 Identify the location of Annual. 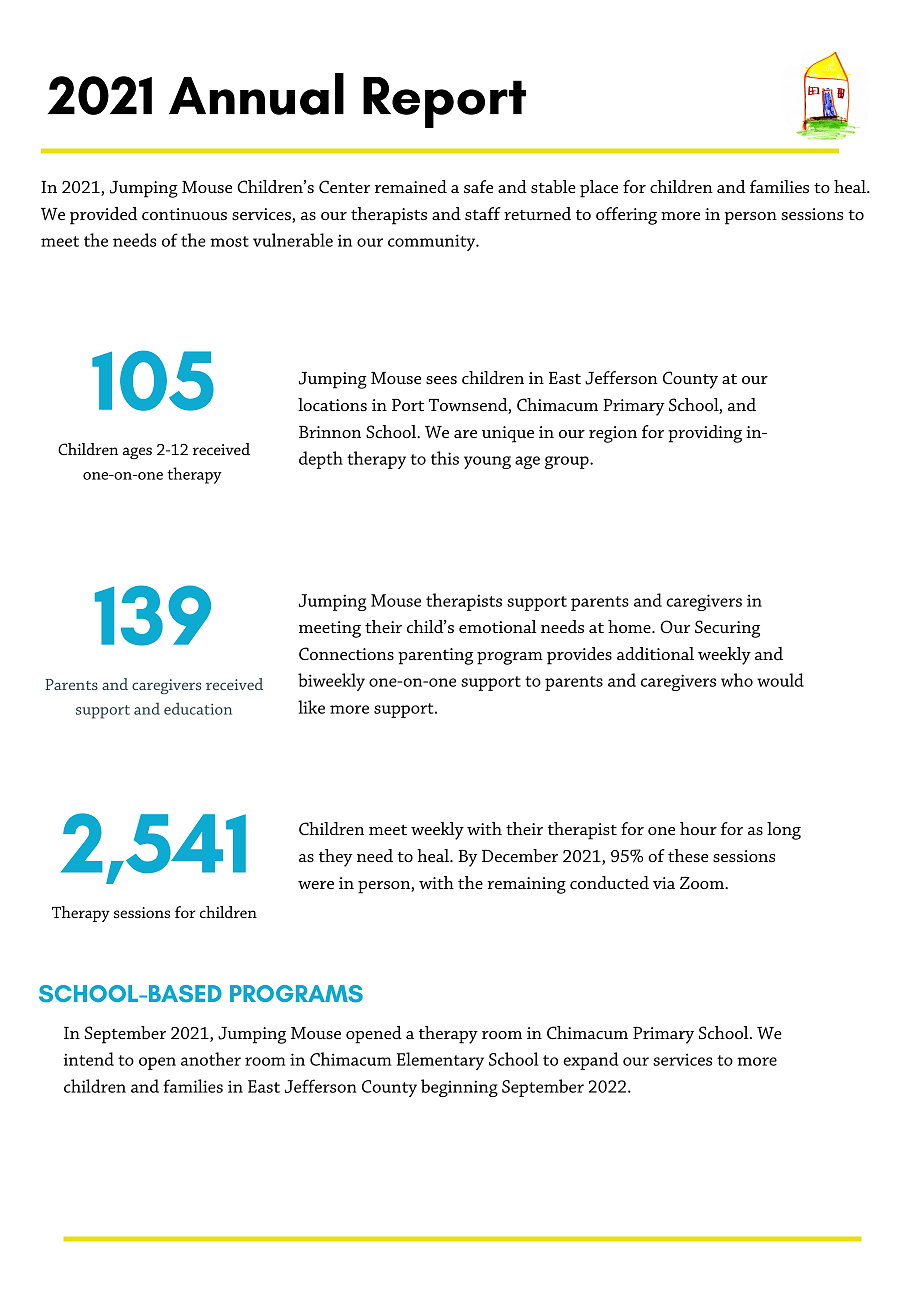
(256, 94).
